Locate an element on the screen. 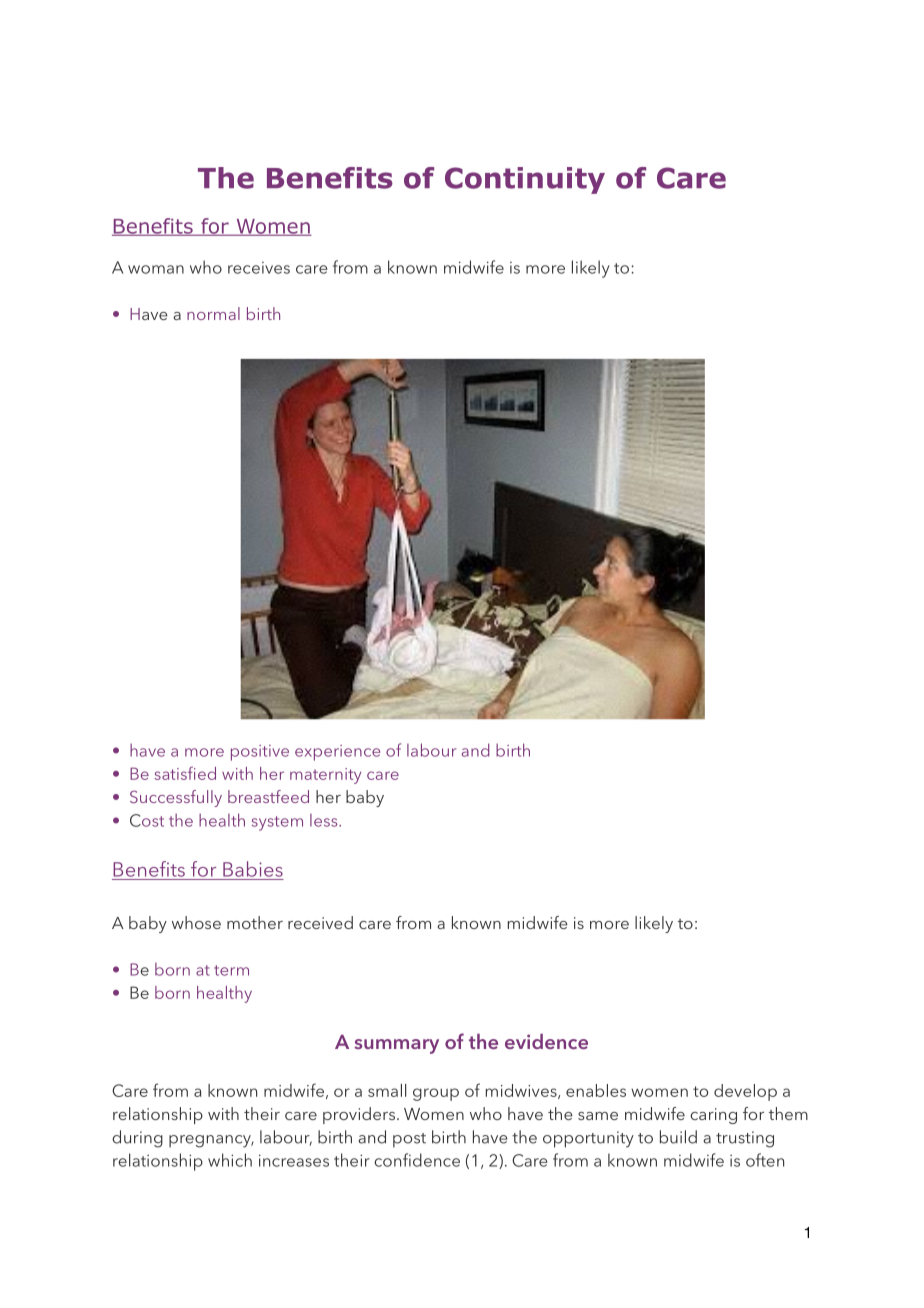 The image size is (924, 1308). breastfeed is located at coordinates (268, 796).
